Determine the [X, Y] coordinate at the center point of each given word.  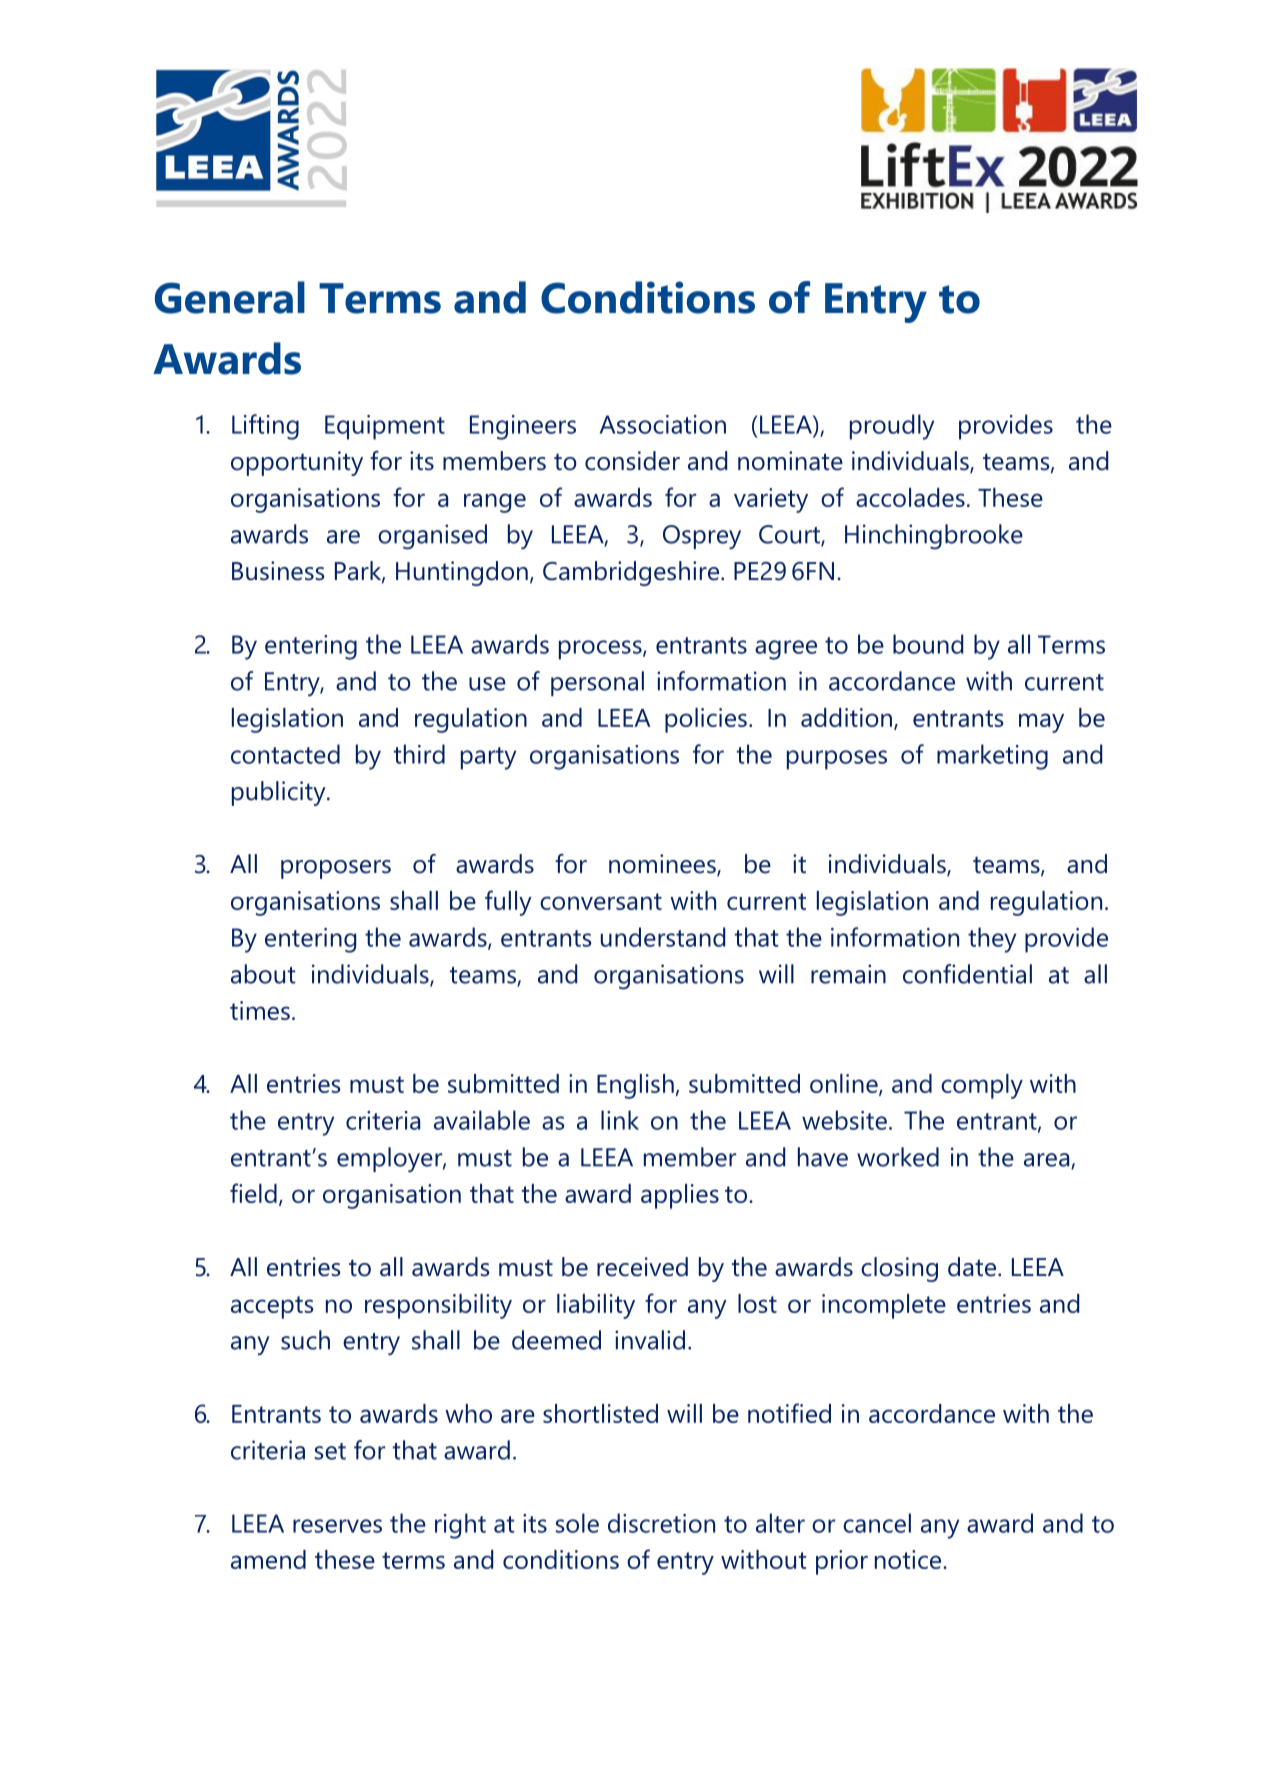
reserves [337, 1526]
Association [663, 424]
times [260, 1010]
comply [982, 1086]
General [230, 297]
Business [278, 571]
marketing [992, 757]
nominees [663, 865]
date [972, 1267]
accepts [272, 1307]
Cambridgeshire [632, 573]
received [642, 1267]
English [635, 1086]
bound [928, 644]
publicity [280, 793]
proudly [892, 427]
